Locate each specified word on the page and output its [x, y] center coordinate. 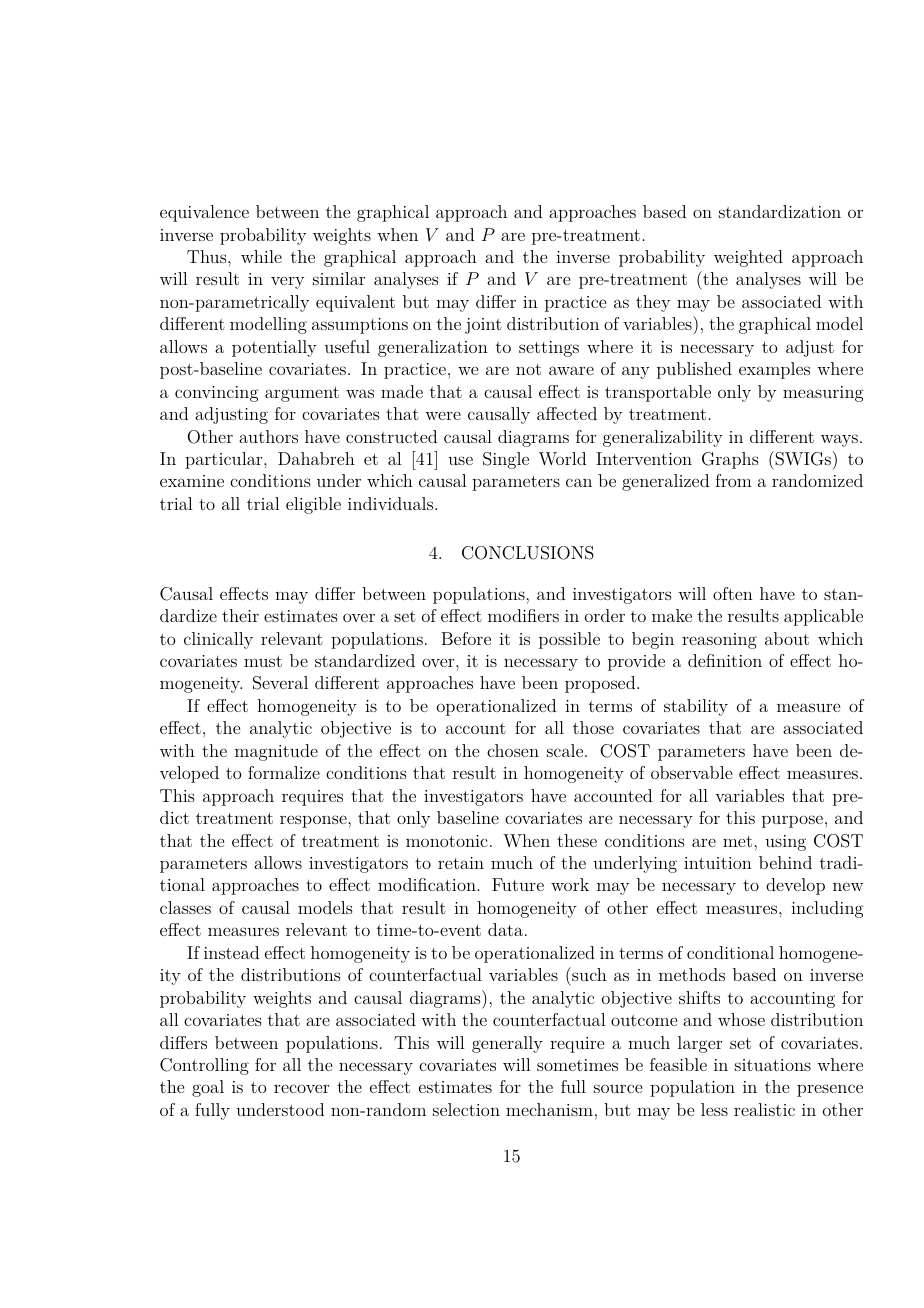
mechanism [549, 1109]
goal [208, 1088]
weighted [748, 258]
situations [773, 1065]
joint [483, 326]
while [261, 256]
